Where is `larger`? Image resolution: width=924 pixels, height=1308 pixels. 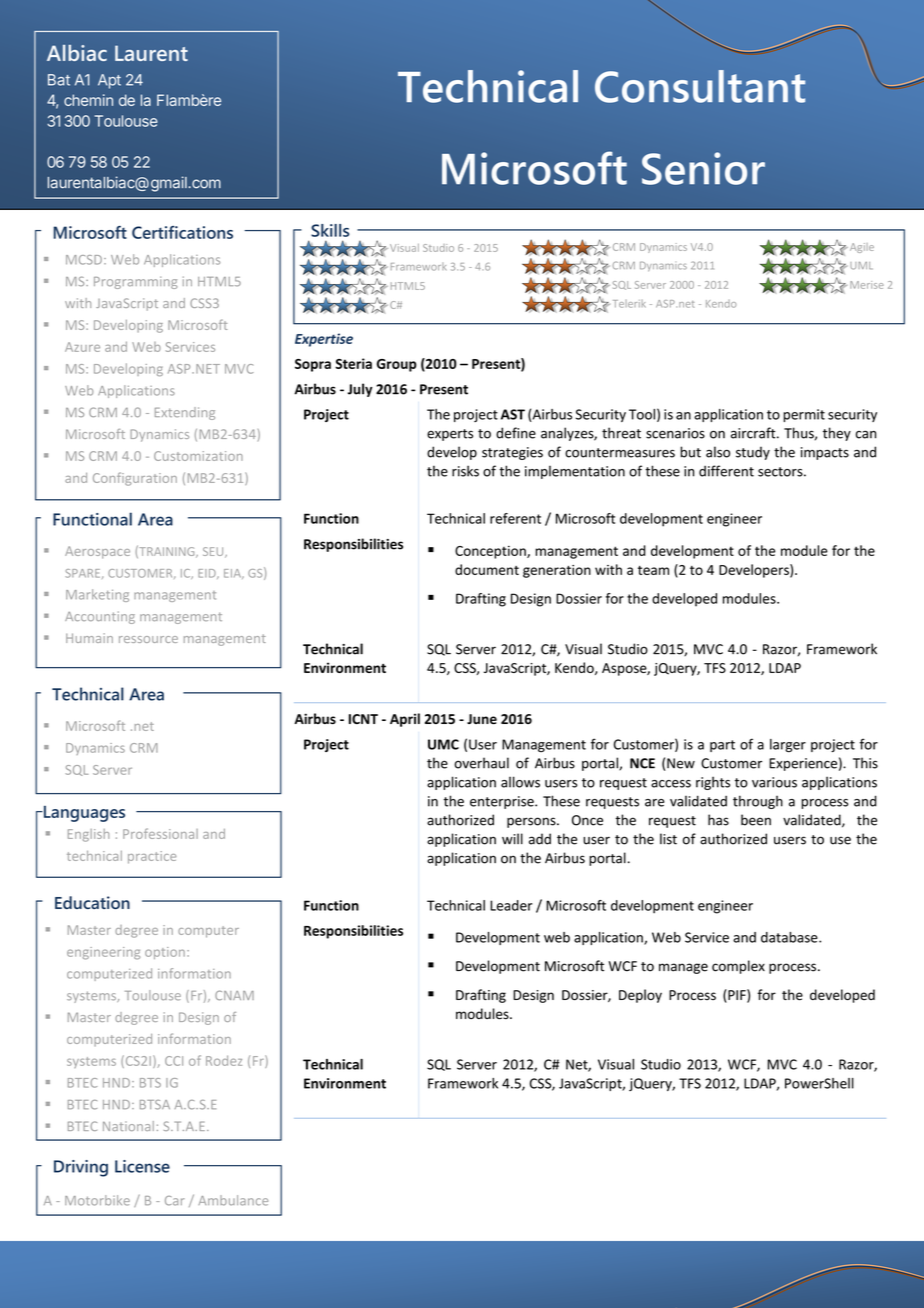 larger is located at coordinates (788, 746).
